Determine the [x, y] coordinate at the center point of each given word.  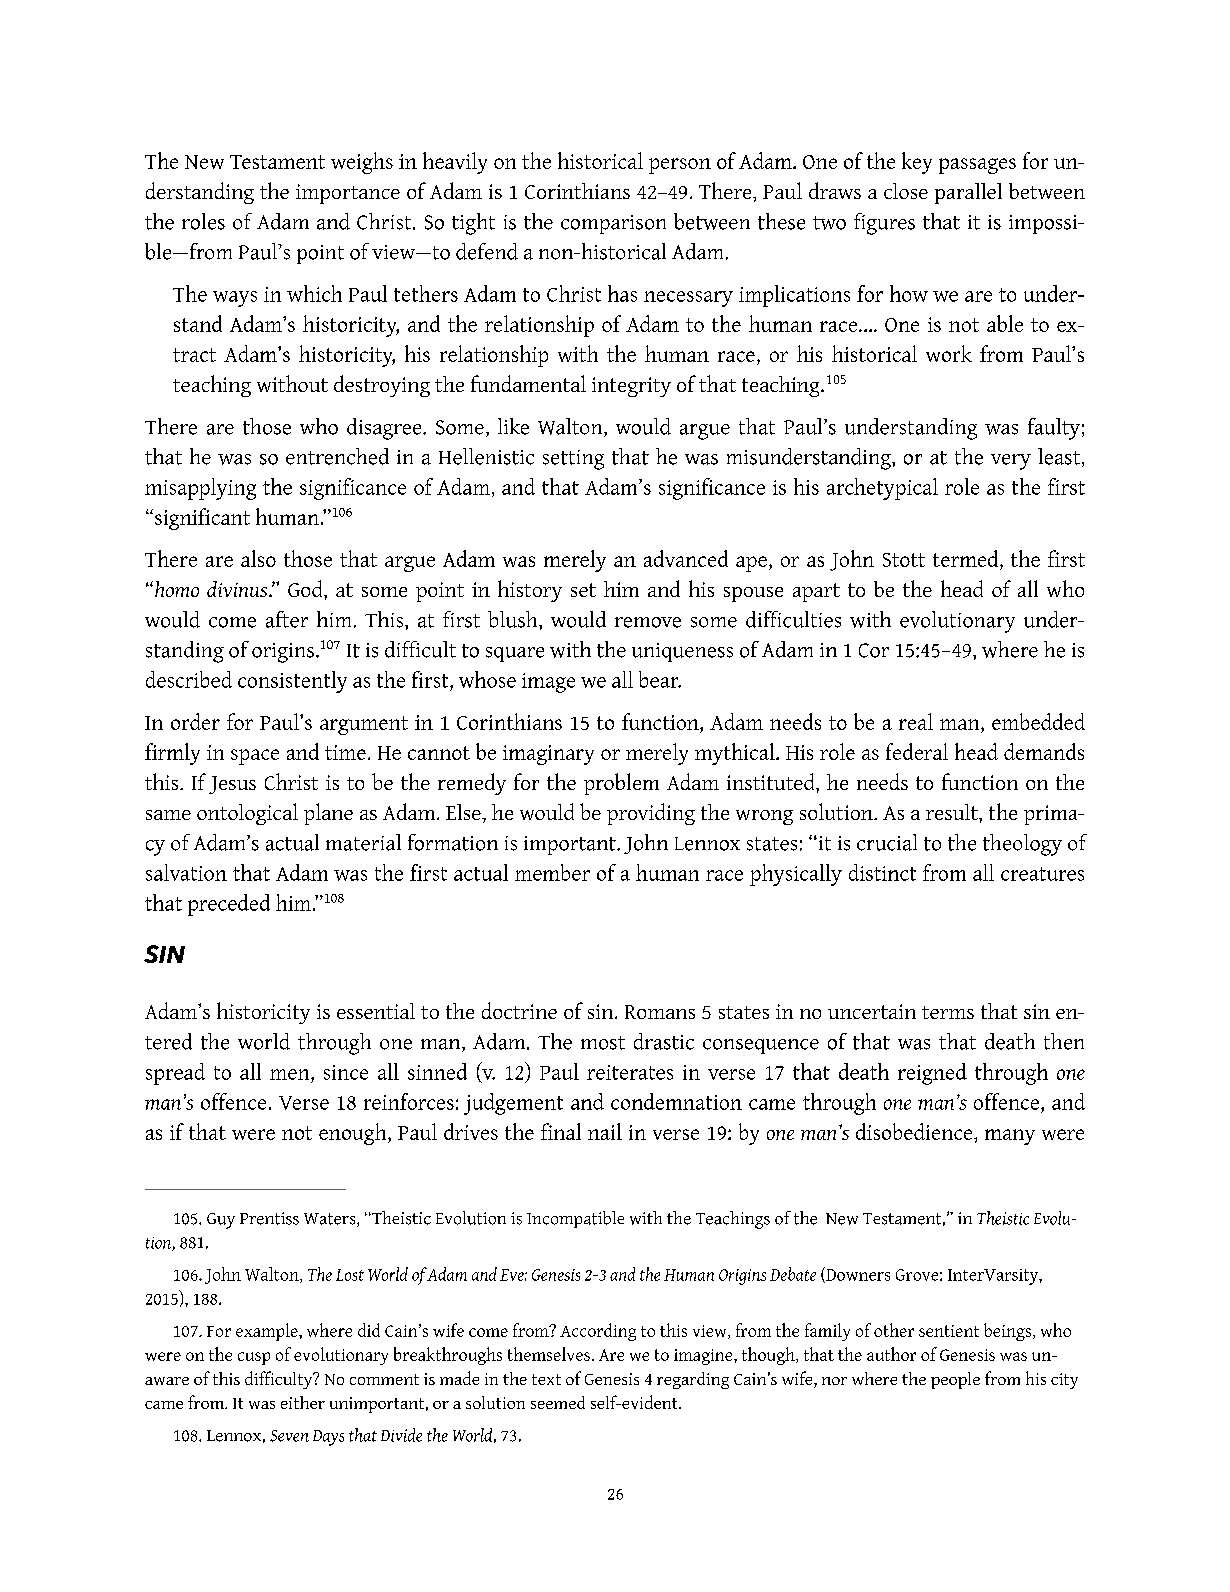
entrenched [337, 456]
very [1011, 462]
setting [573, 460]
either [303, 1402]
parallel [968, 193]
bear [660, 679]
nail [605, 1131]
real [916, 721]
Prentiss [269, 1218]
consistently [292, 682]
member [552, 872]
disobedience [915, 1131]
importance [348, 194]
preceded [229, 905]
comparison [613, 224]
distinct [882, 872]
